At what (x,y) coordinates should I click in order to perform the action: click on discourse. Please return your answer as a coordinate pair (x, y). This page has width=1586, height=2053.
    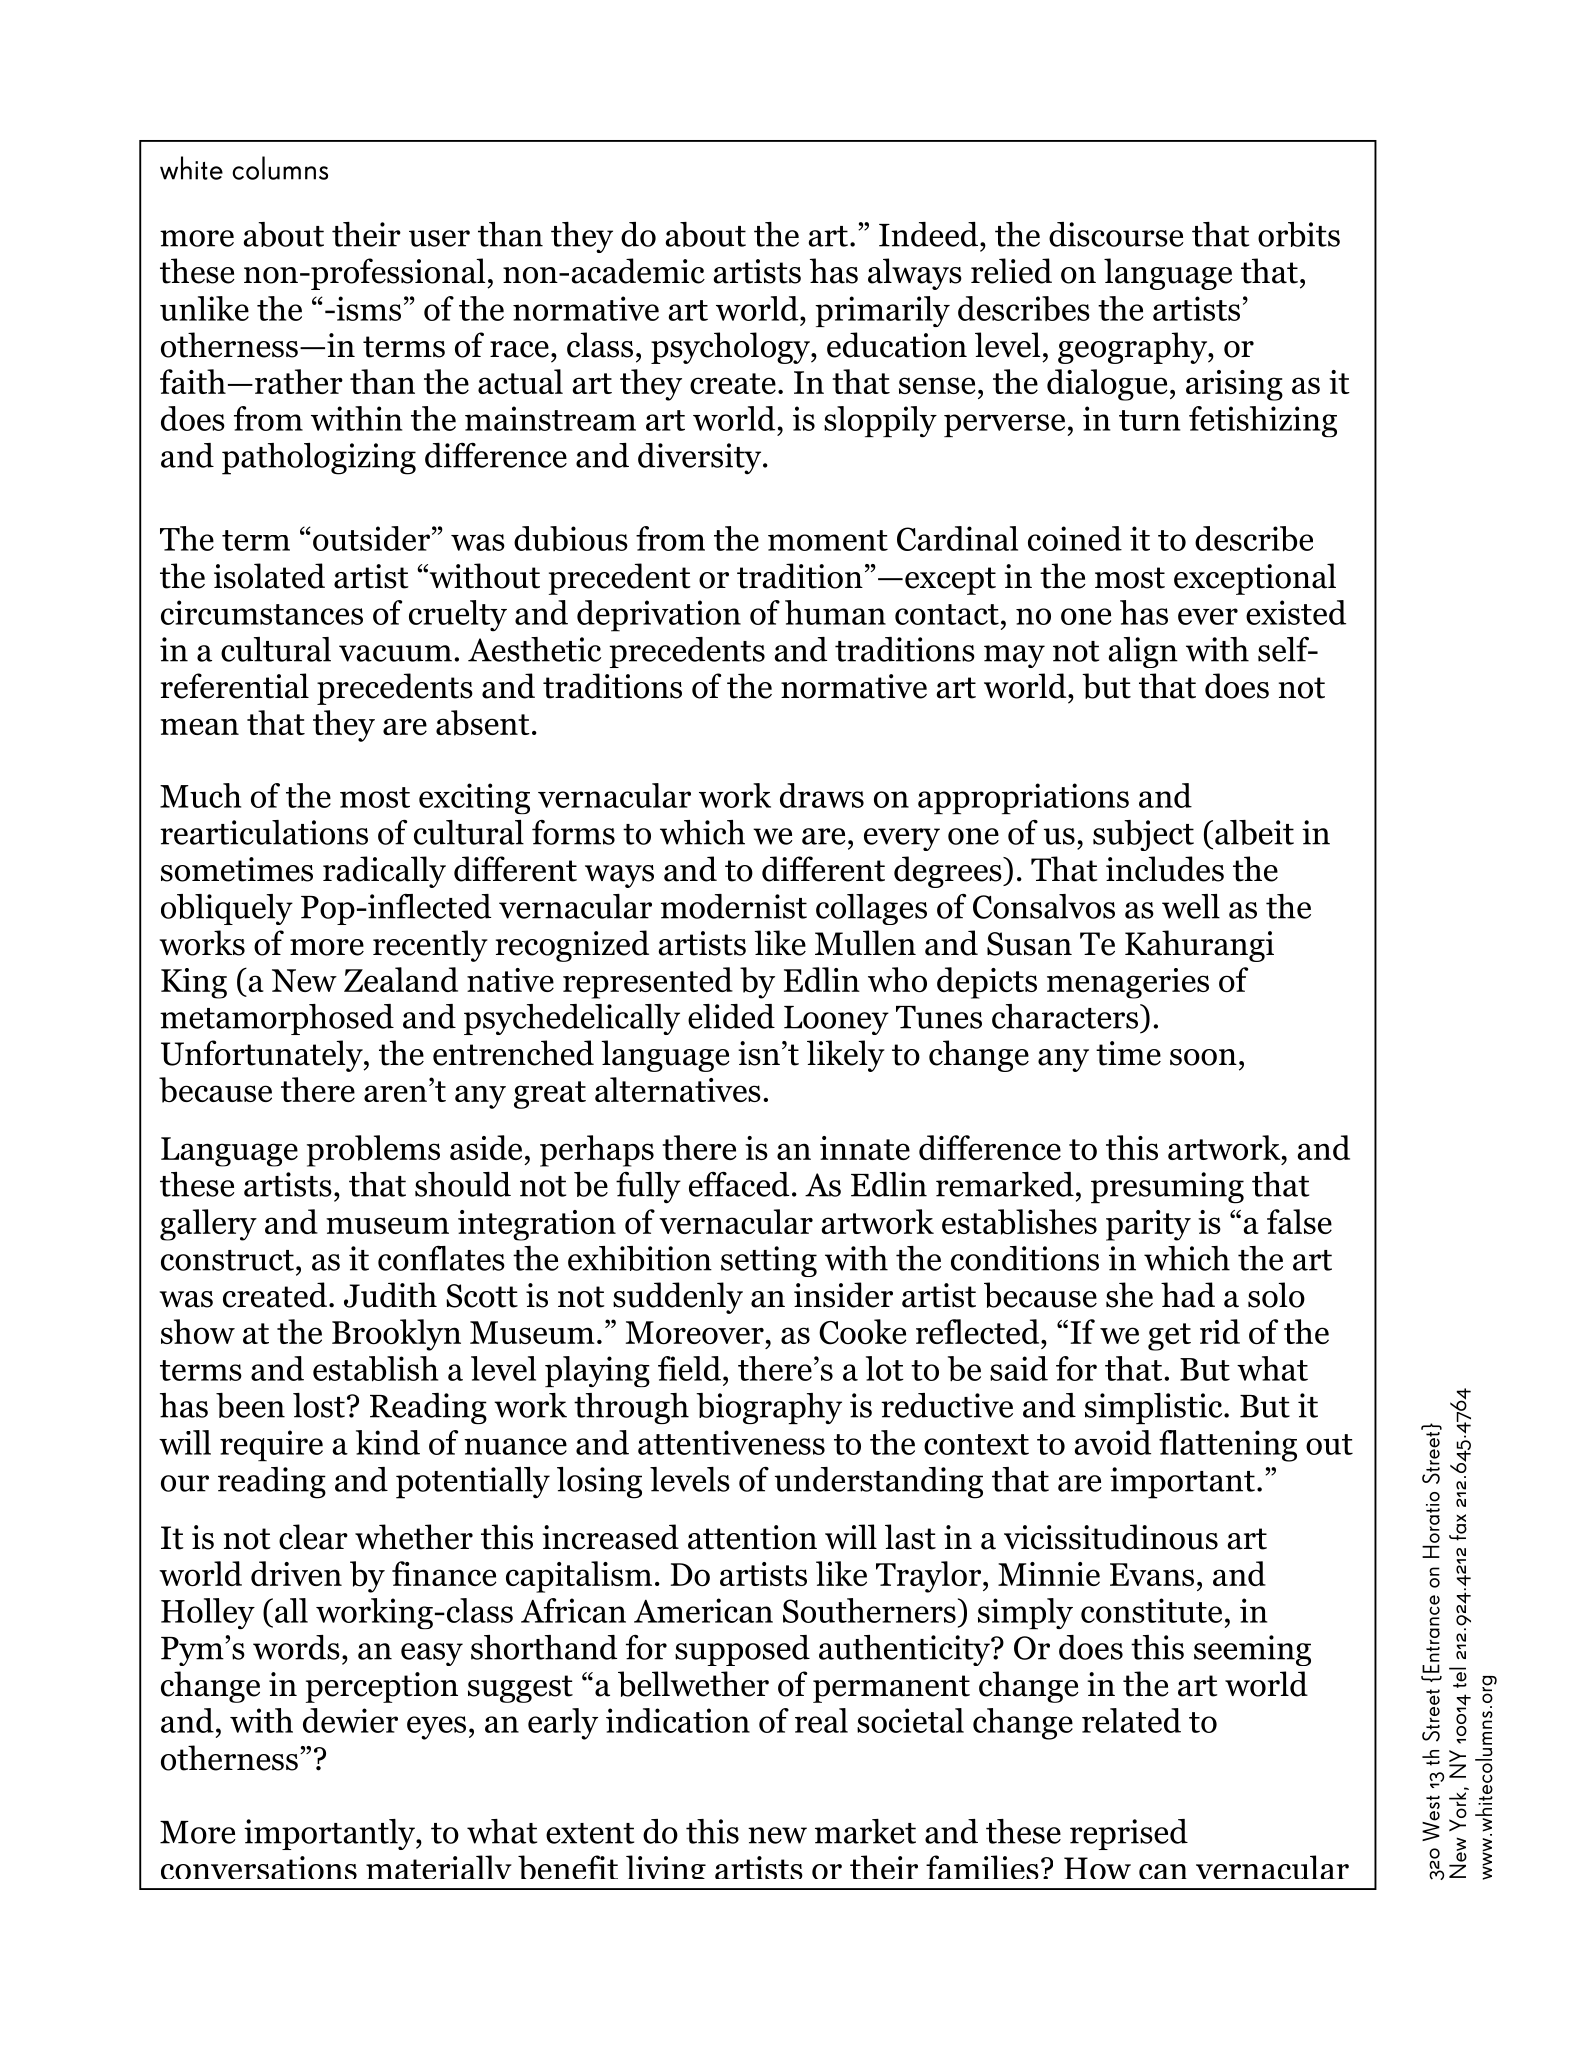
    Looking at the image, I should click on (1116, 234).
